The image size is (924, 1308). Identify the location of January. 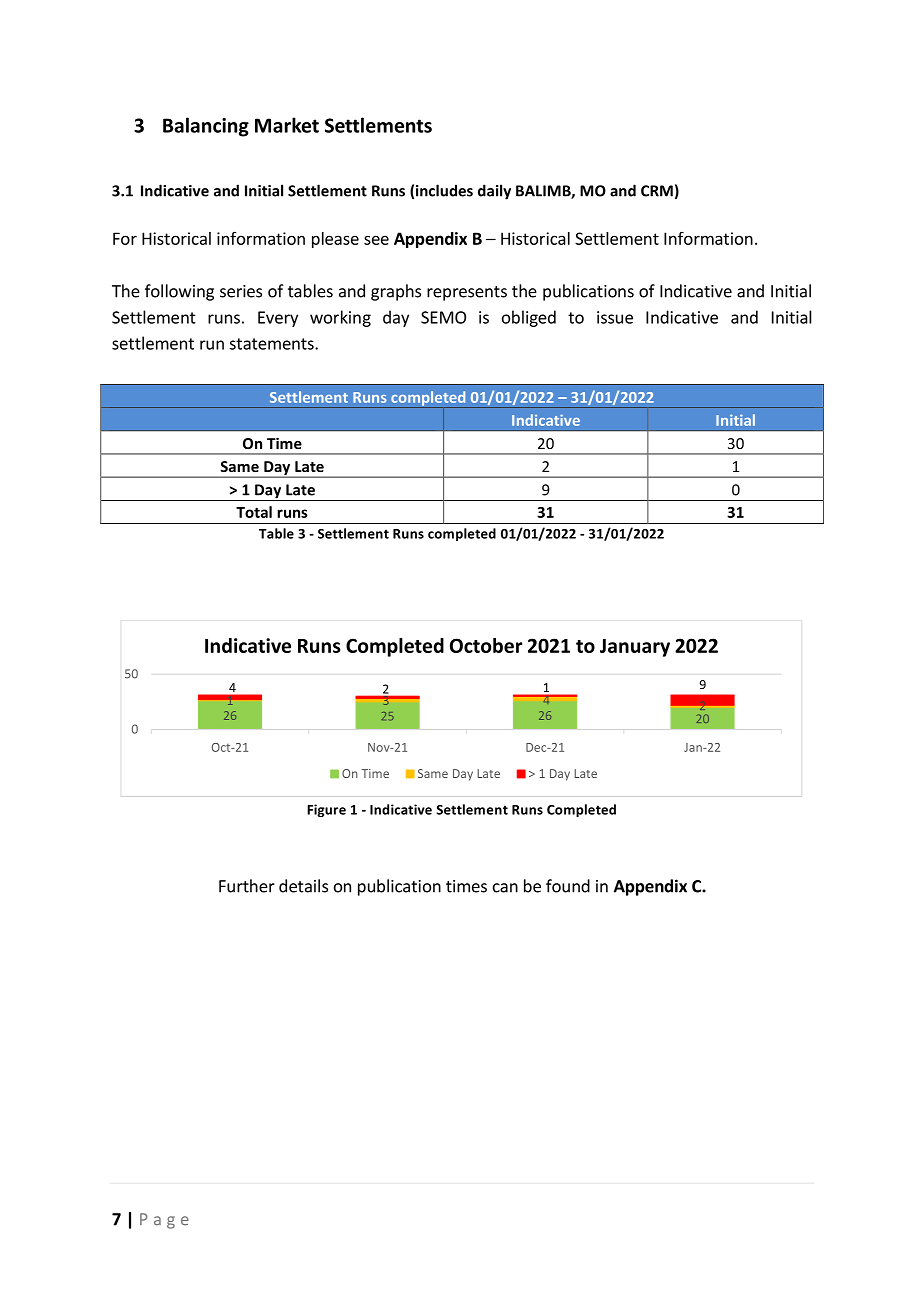
(635, 648).
